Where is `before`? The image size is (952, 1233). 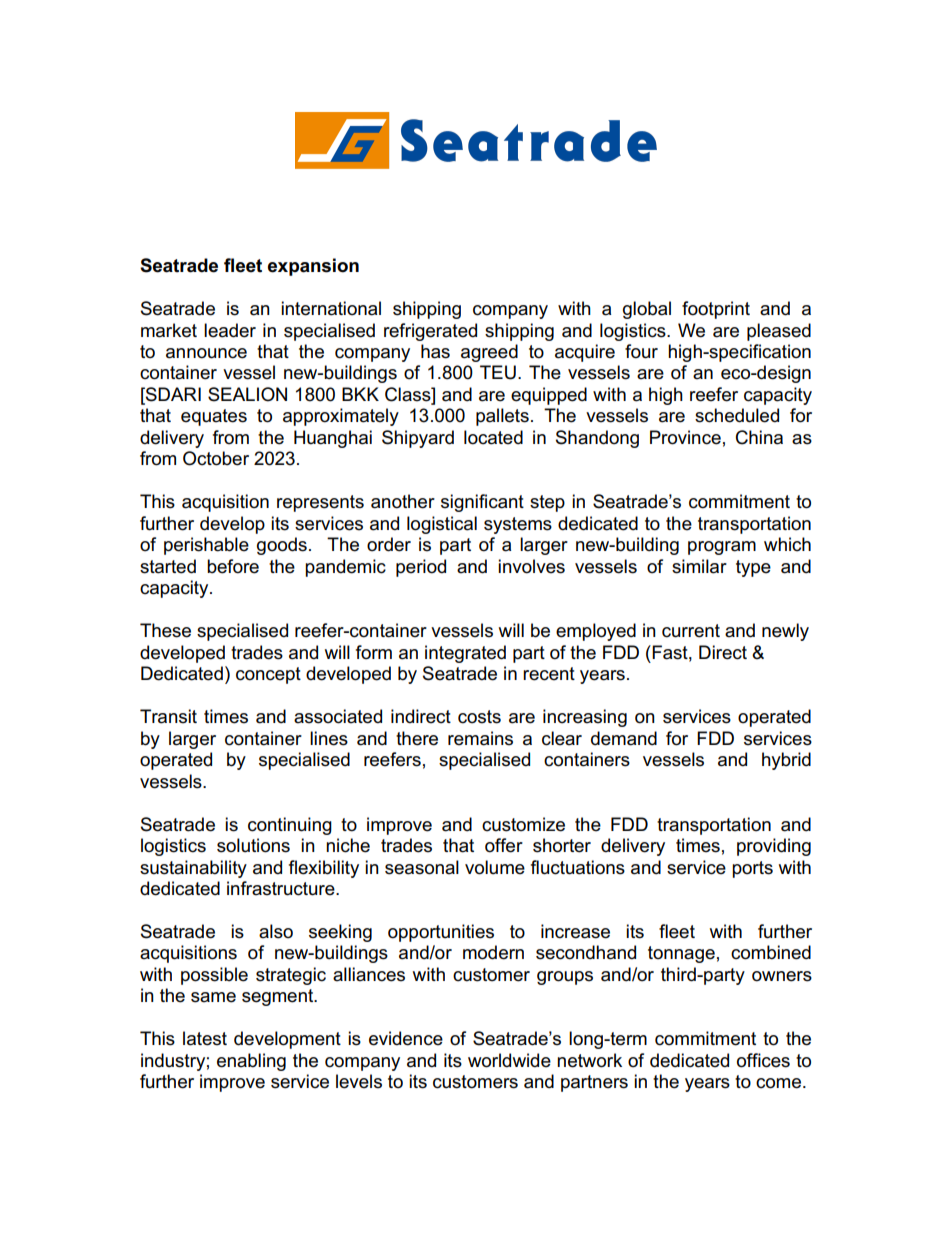
before is located at coordinates (233, 566).
